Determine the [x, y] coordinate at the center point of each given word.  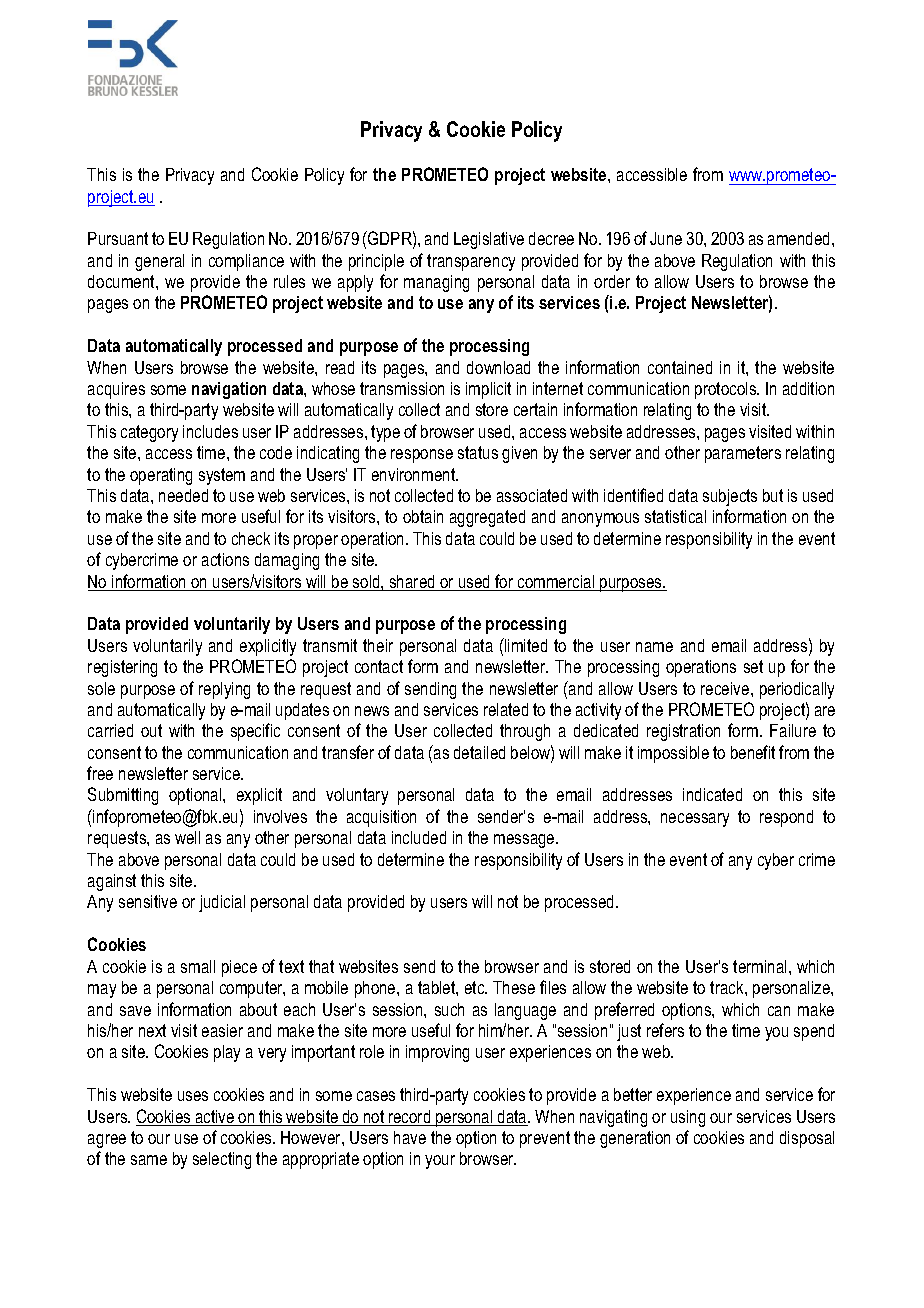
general [159, 262]
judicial [222, 903]
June [666, 238]
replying [224, 690]
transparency [471, 262]
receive [726, 688]
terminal [761, 966]
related [506, 709]
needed [183, 495]
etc [476, 987]
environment [415, 474]
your [440, 1162]
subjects [730, 497]
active [215, 1118]
